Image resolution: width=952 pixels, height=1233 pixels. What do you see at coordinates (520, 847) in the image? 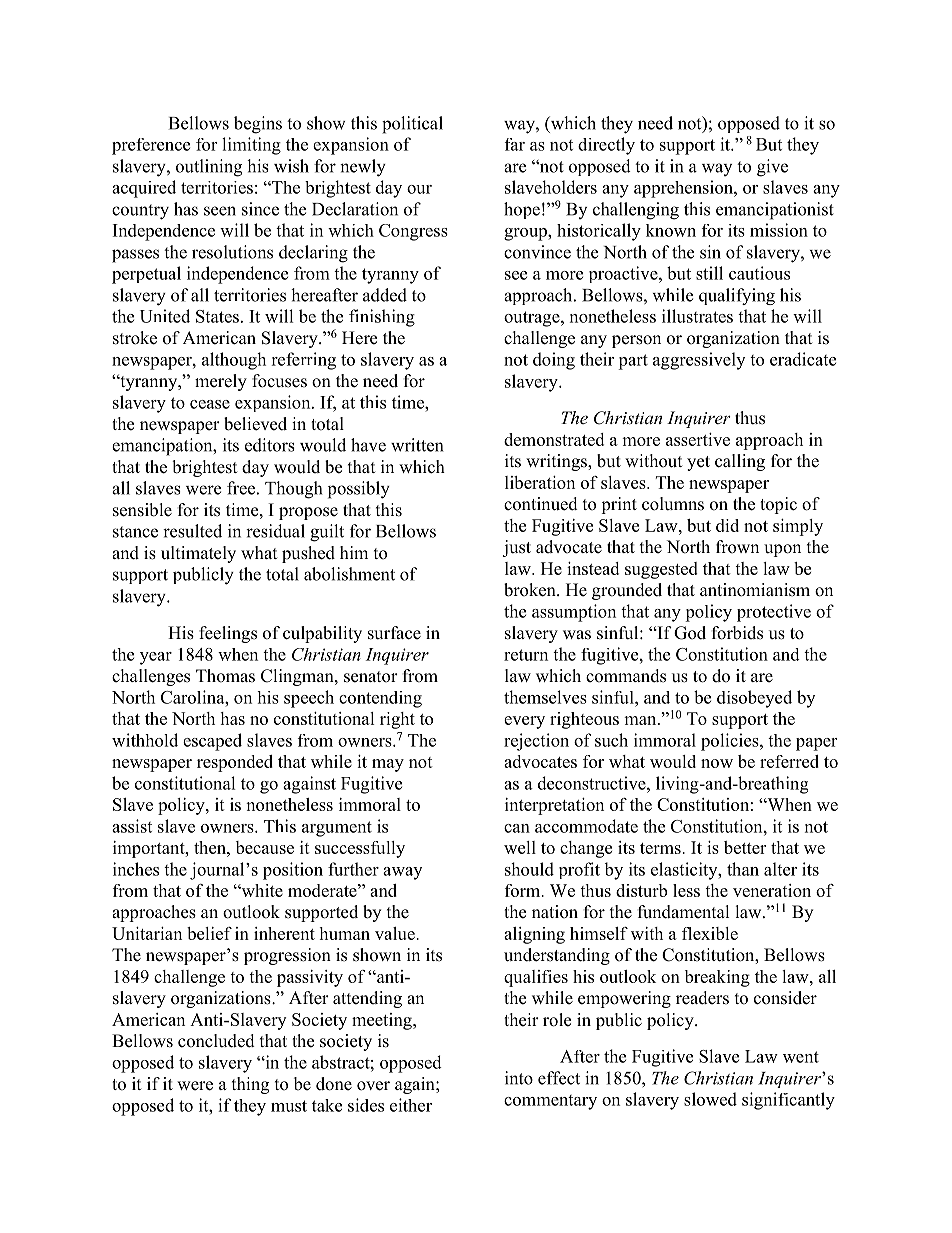
I see `well` at bounding box center [520, 847].
